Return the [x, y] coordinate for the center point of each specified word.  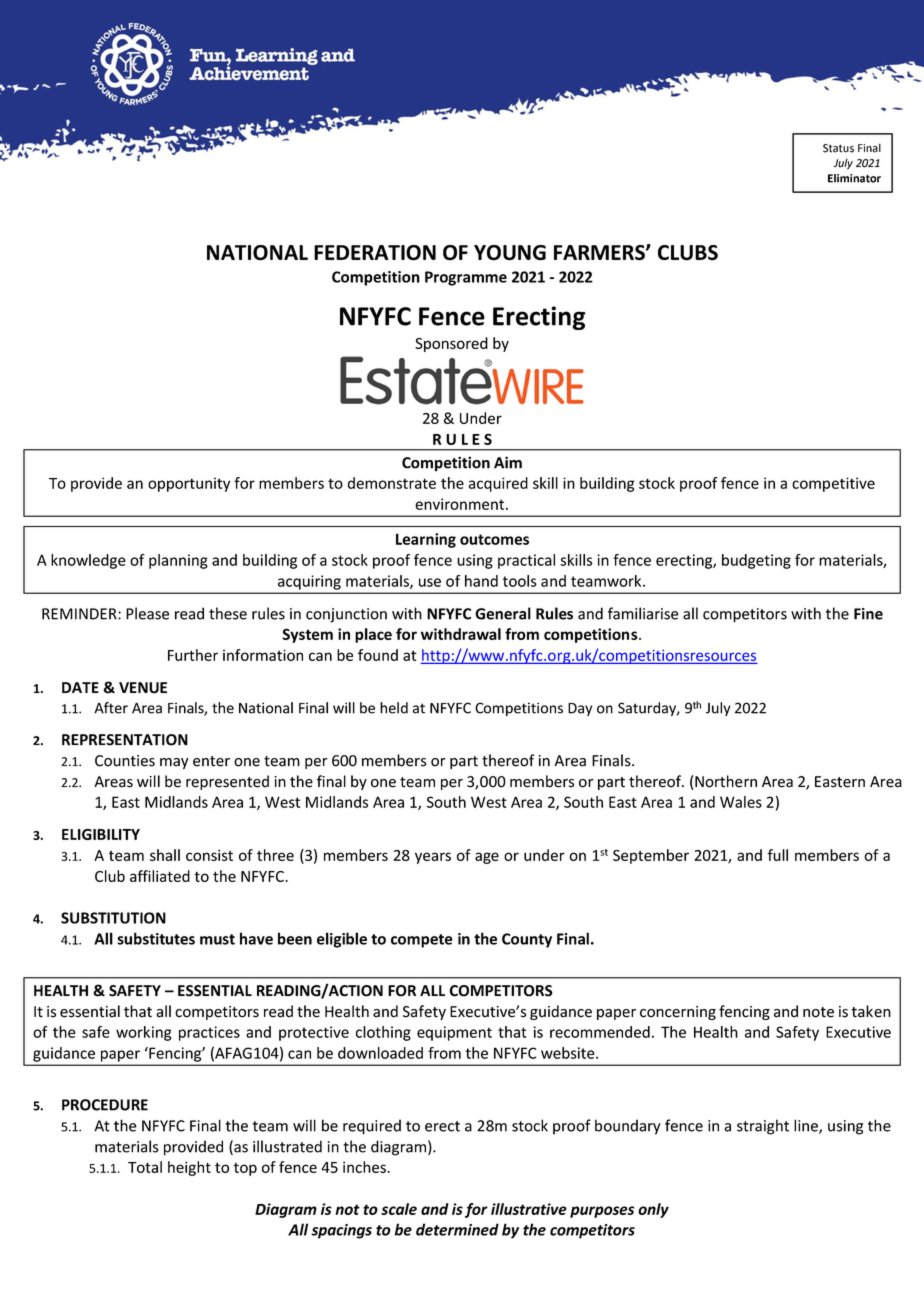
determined [457, 1229]
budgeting [756, 561]
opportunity [189, 484]
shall [165, 855]
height [189, 1168]
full [777, 855]
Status [838, 148]
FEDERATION [375, 253]
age [487, 858]
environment [461, 504]
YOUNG [510, 253]
